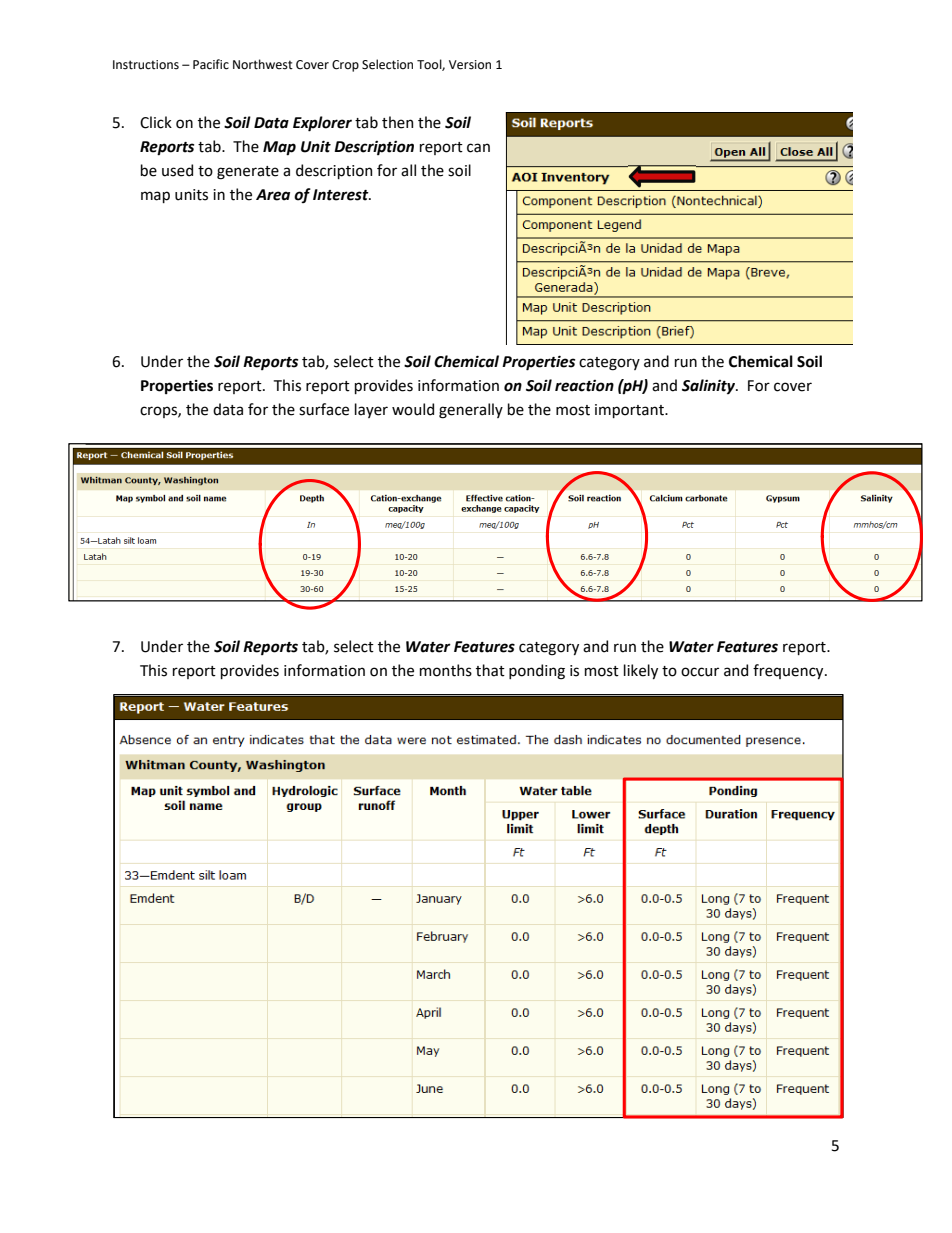 The width and height of the document is (952, 1233). Describe the element at coordinates (342, 195) in the document. I see `Interest` at that location.
